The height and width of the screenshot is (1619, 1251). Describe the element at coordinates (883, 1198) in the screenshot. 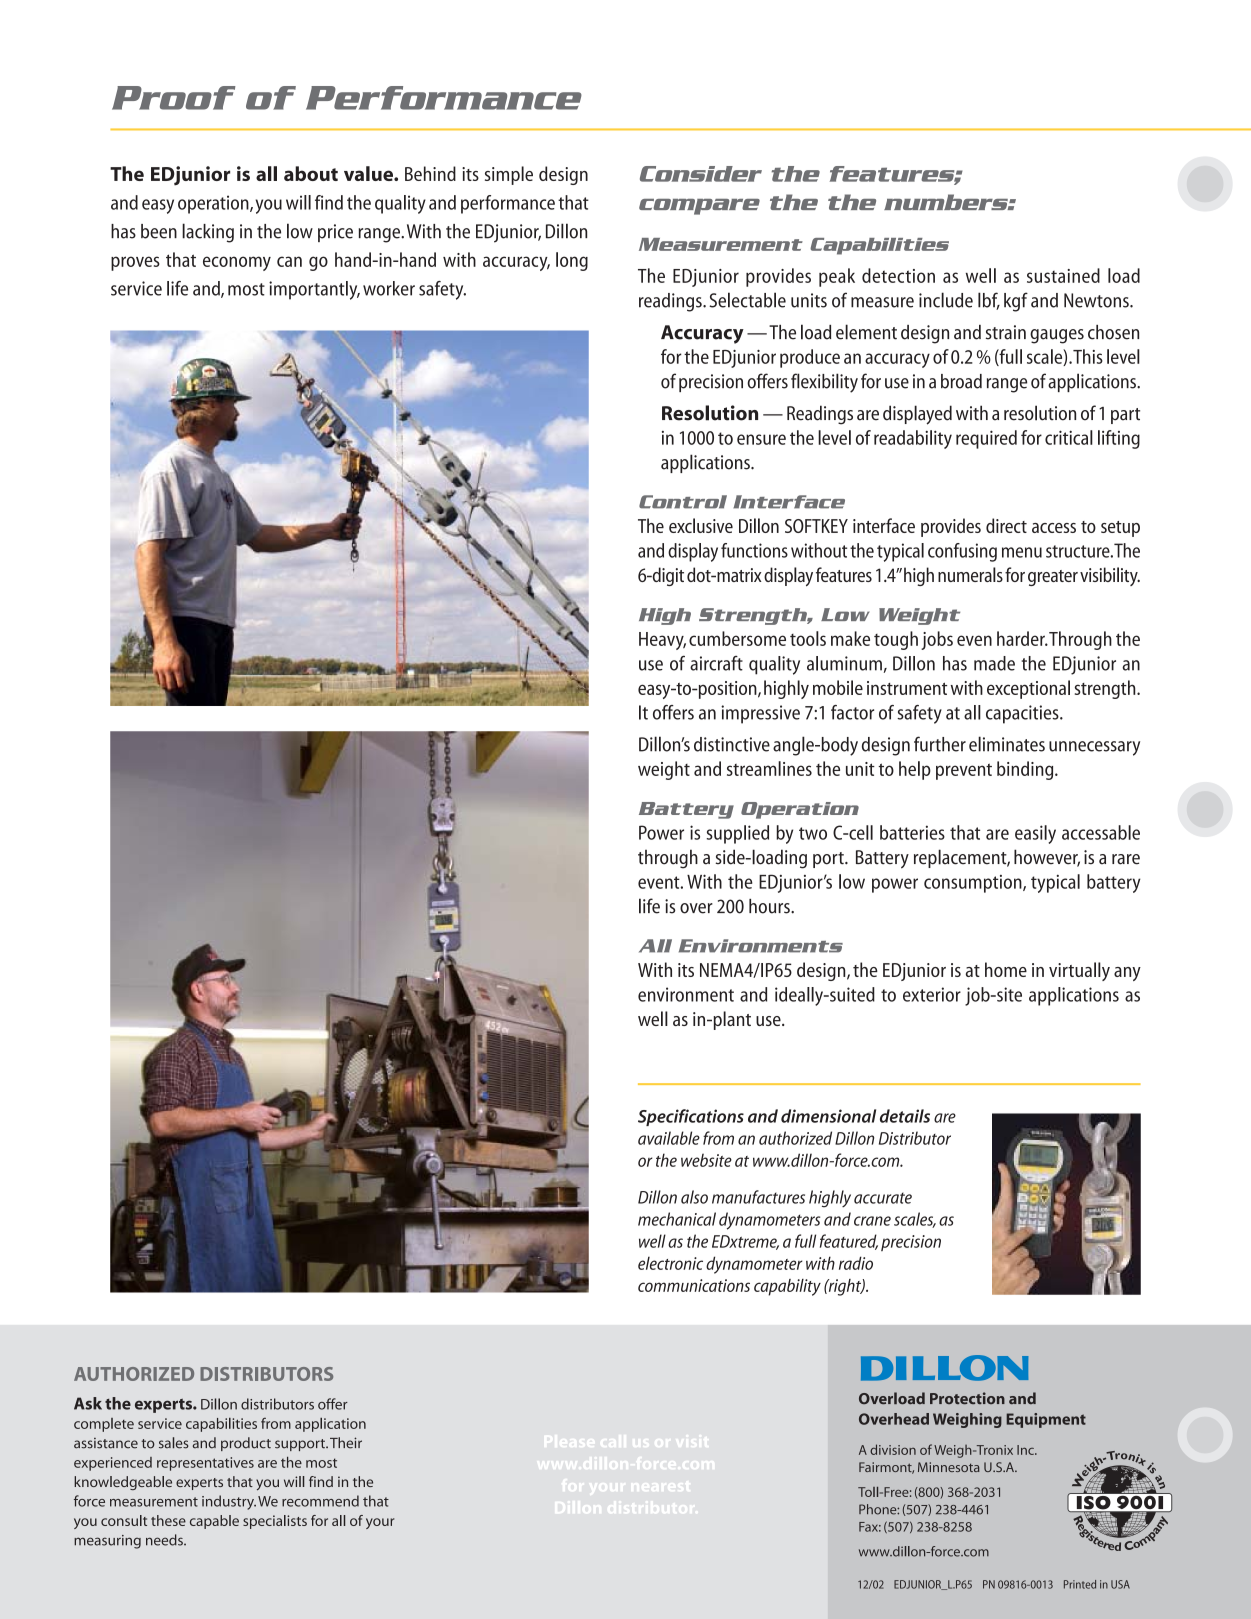

I see `accurate` at that location.
